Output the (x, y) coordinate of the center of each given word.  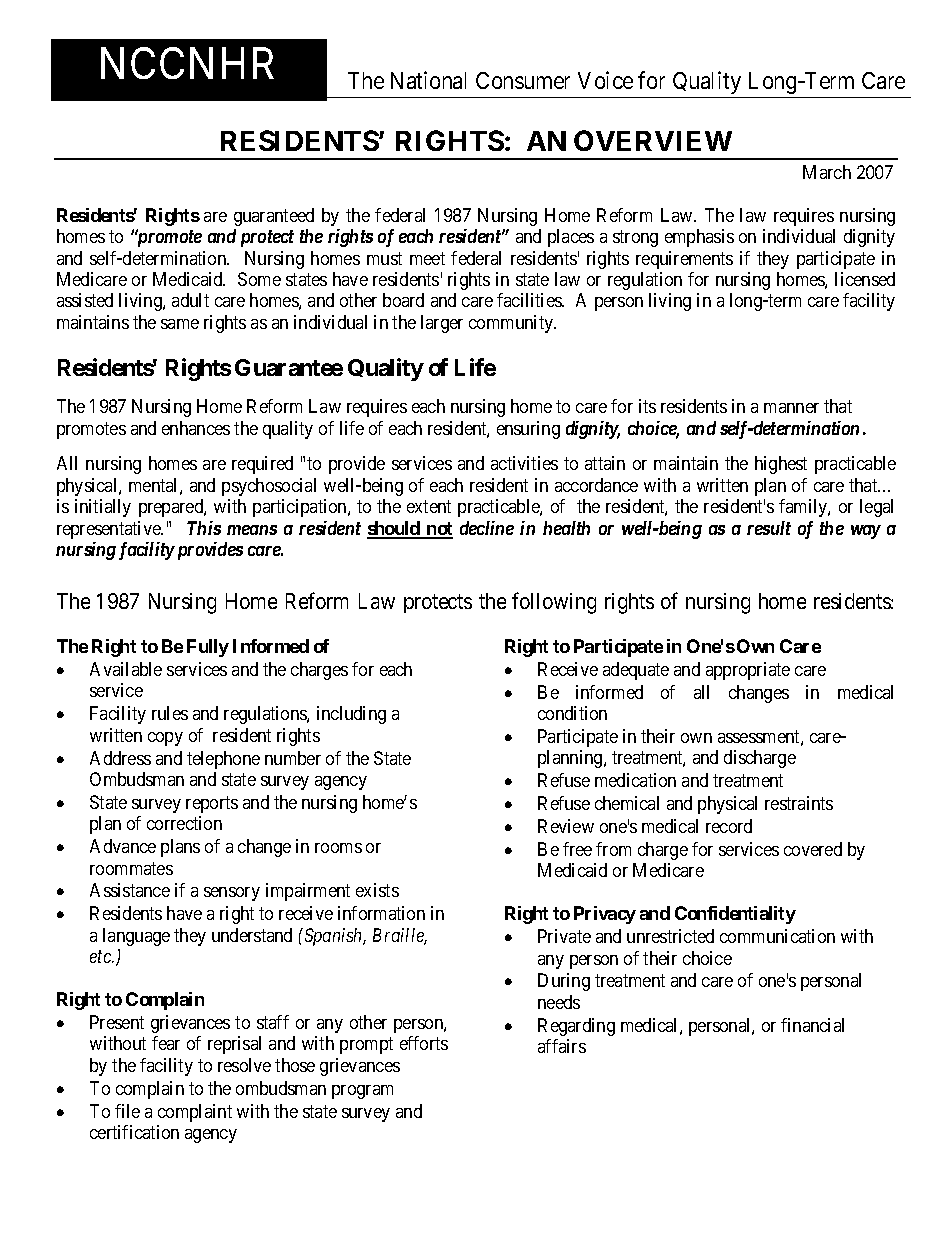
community (512, 324)
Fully (208, 648)
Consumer (523, 80)
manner (791, 408)
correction (184, 823)
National (428, 80)
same (180, 324)
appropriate (748, 671)
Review (566, 826)
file (127, 1111)
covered (813, 849)
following (554, 603)
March (827, 172)
